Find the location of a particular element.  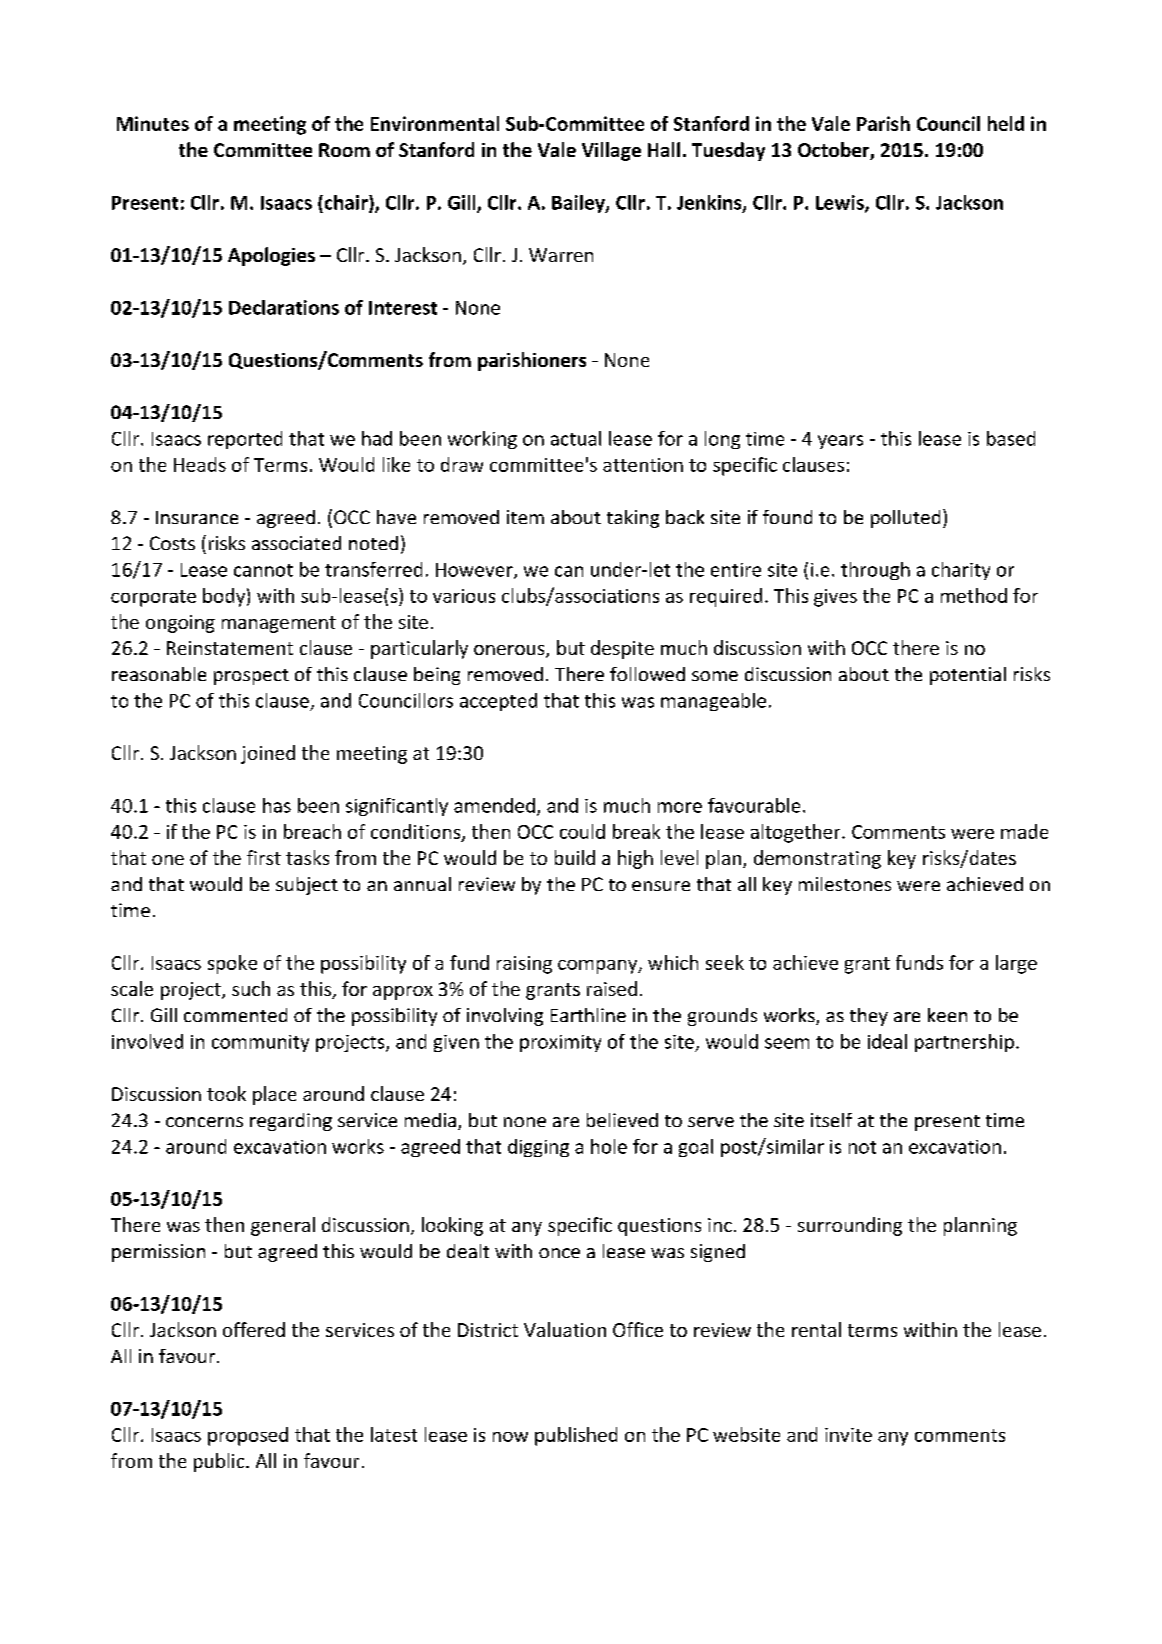

proposed is located at coordinates (248, 1436).
